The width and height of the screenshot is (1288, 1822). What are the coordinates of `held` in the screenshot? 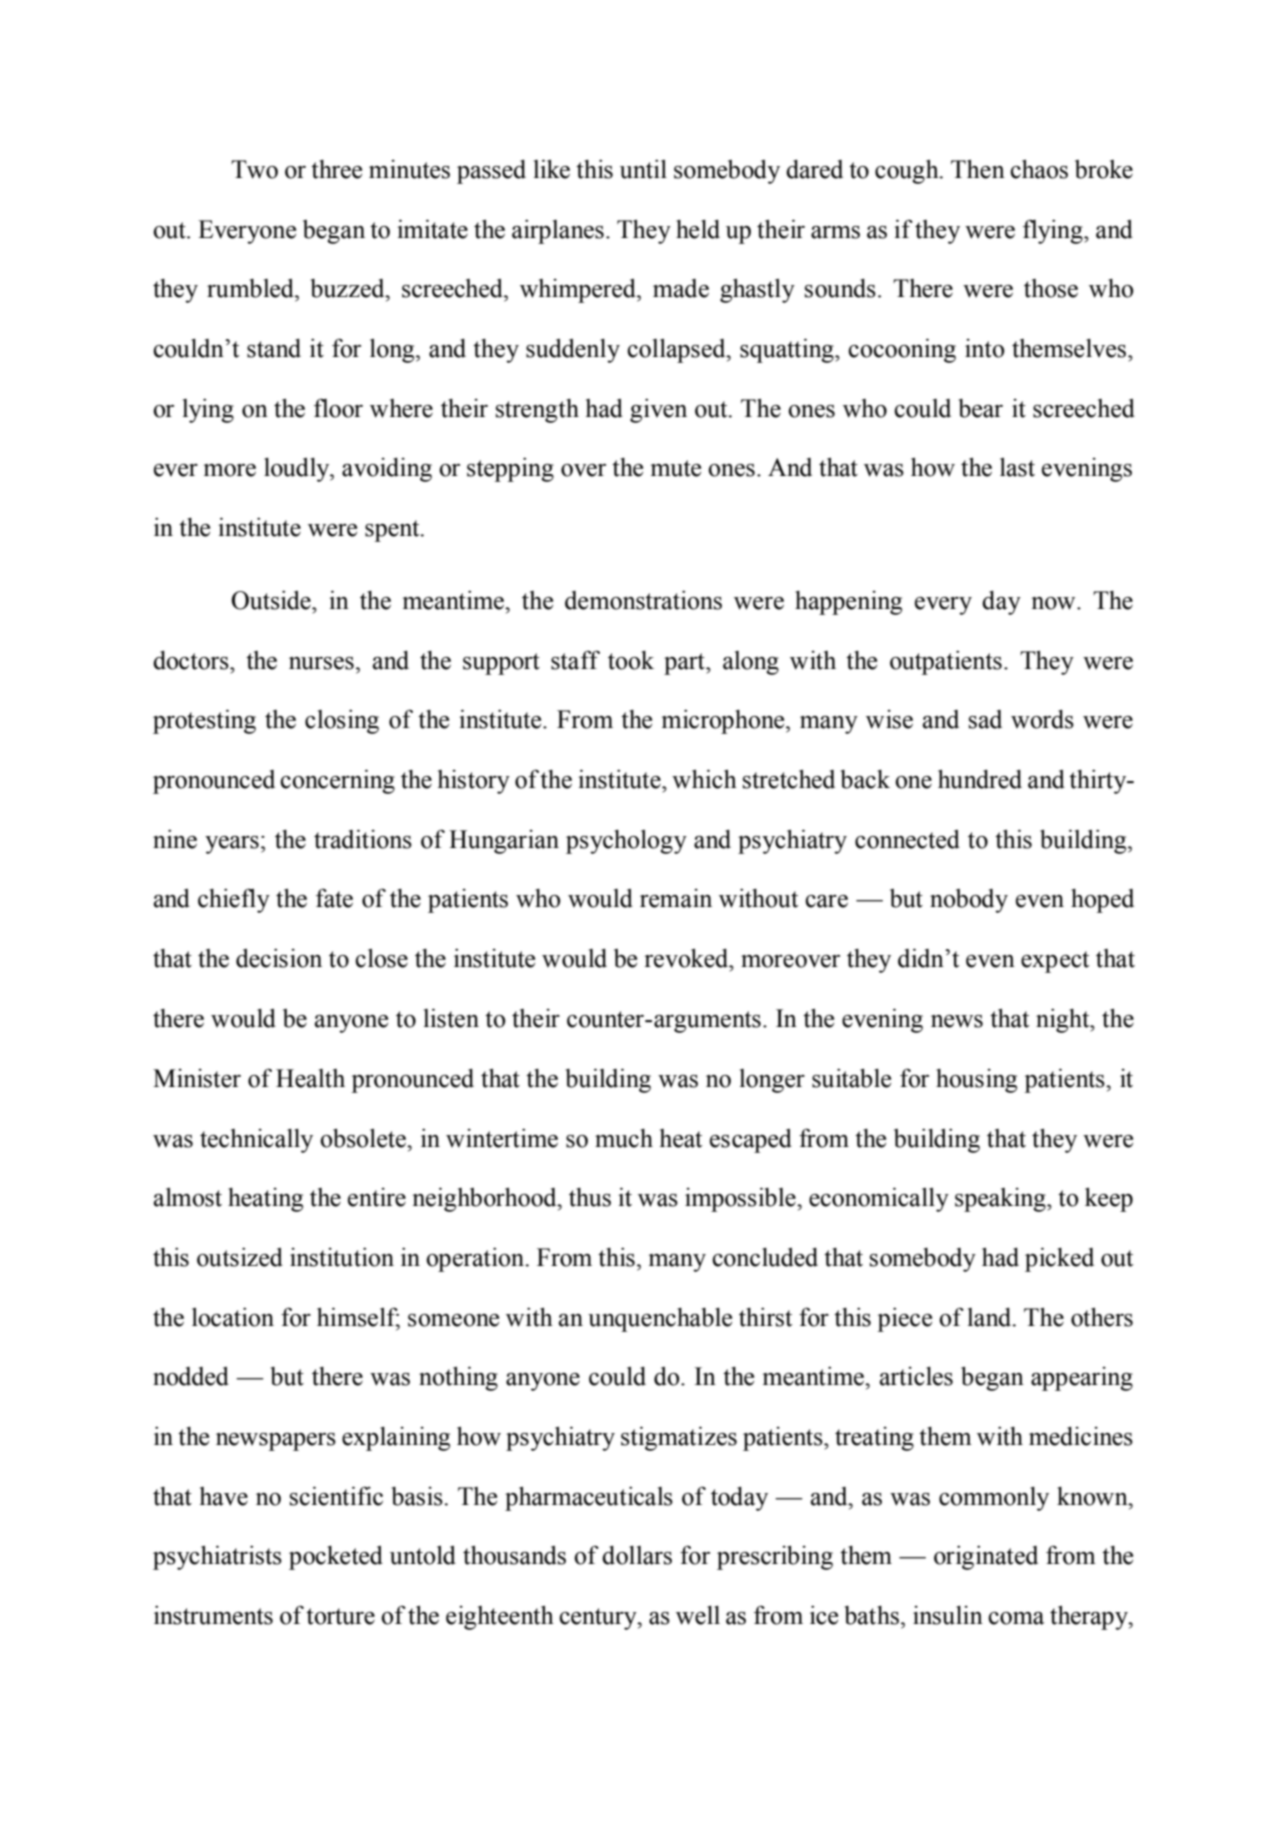 It's located at (698, 229).
